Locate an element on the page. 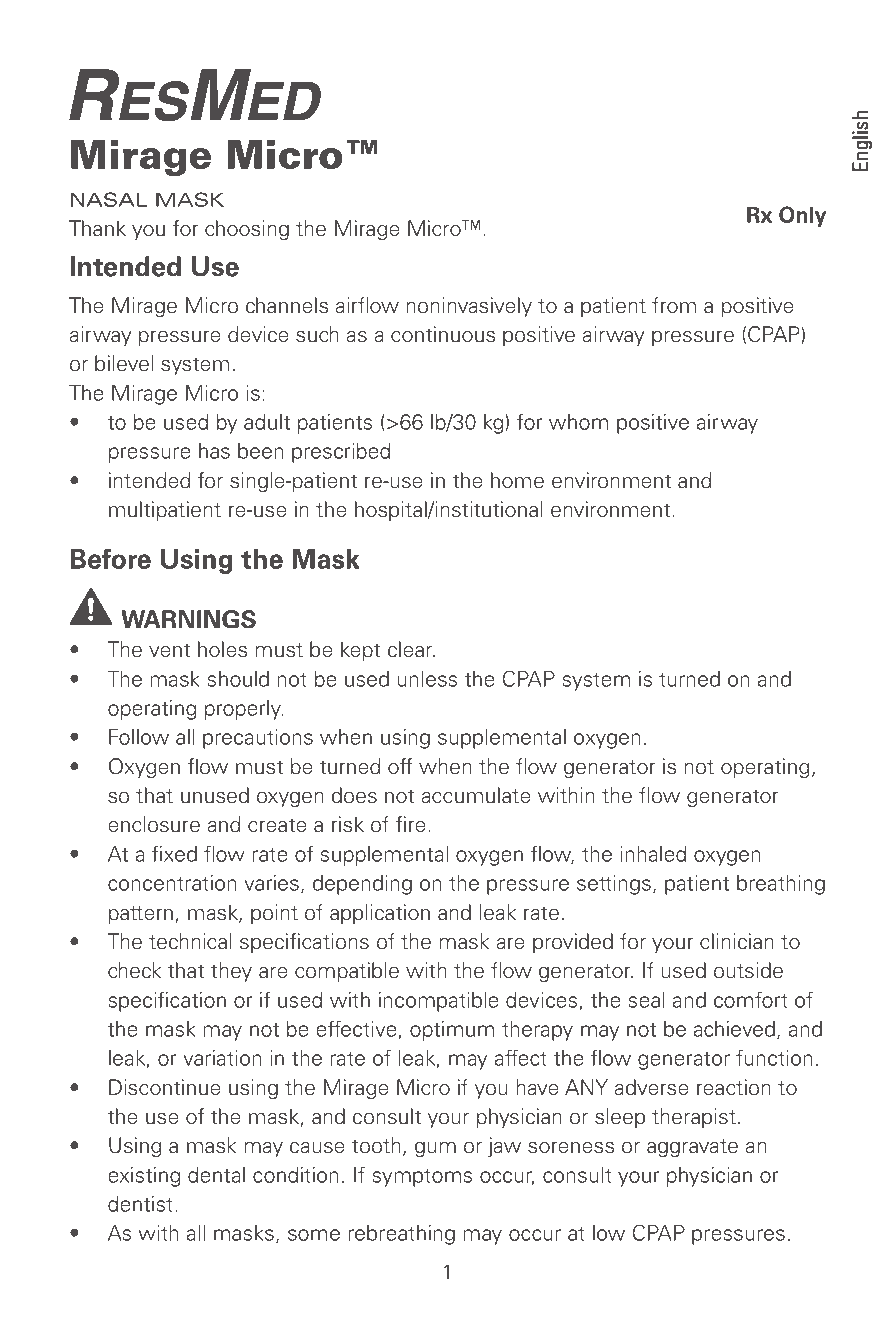 The width and height of the page is (896, 1318). continuous is located at coordinates (443, 334).
